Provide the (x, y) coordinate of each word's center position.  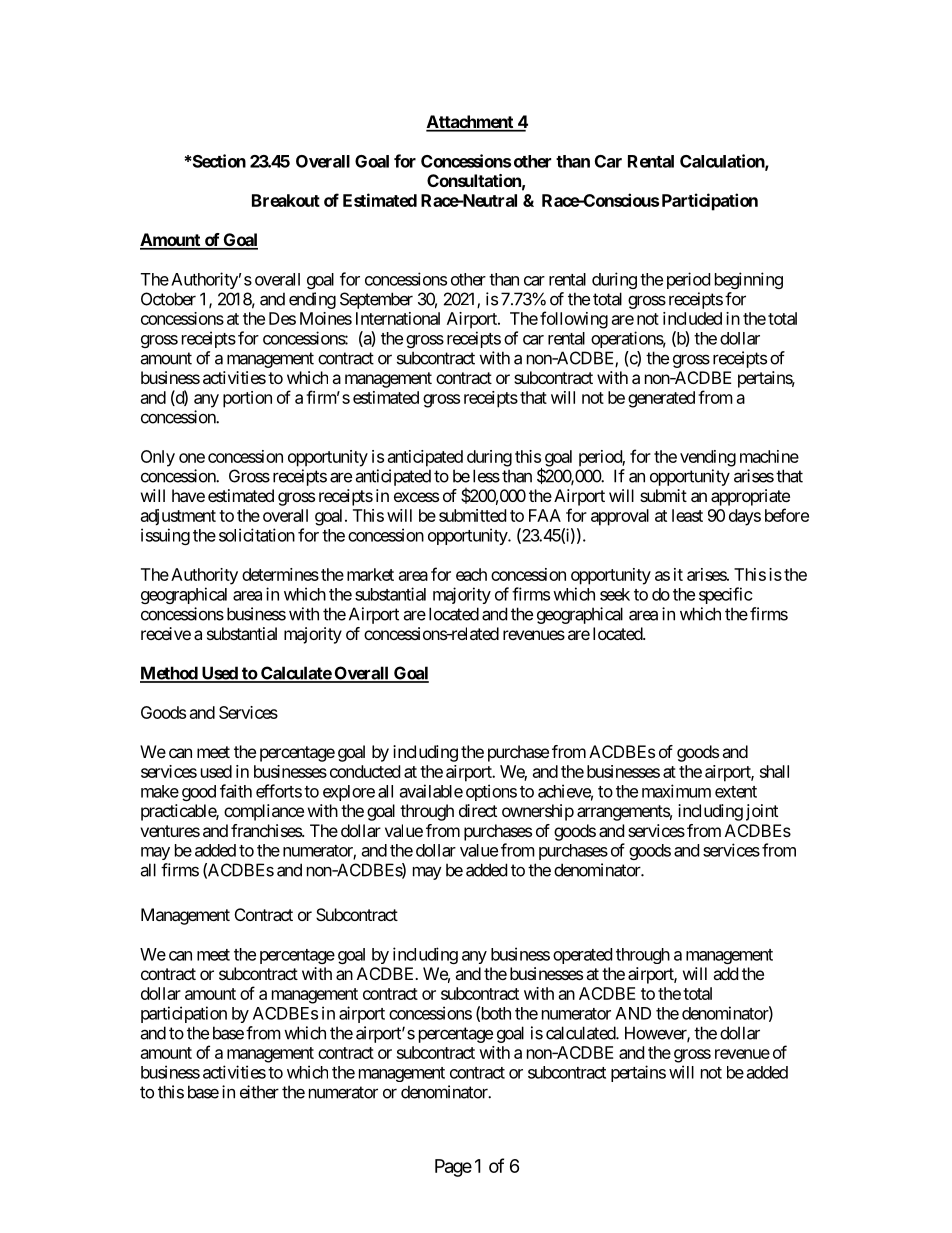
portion (247, 399)
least (687, 515)
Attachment (470, 123)
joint (762, 812)
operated (582, 956)
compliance (264, 812)
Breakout (286, 200)
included (692, 318)
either (259, 1092)
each (471, 574)
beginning (749, 280)
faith (236, 791)
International (398, 318)
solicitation (257, 535)
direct (478, 810)
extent (736, 792)
